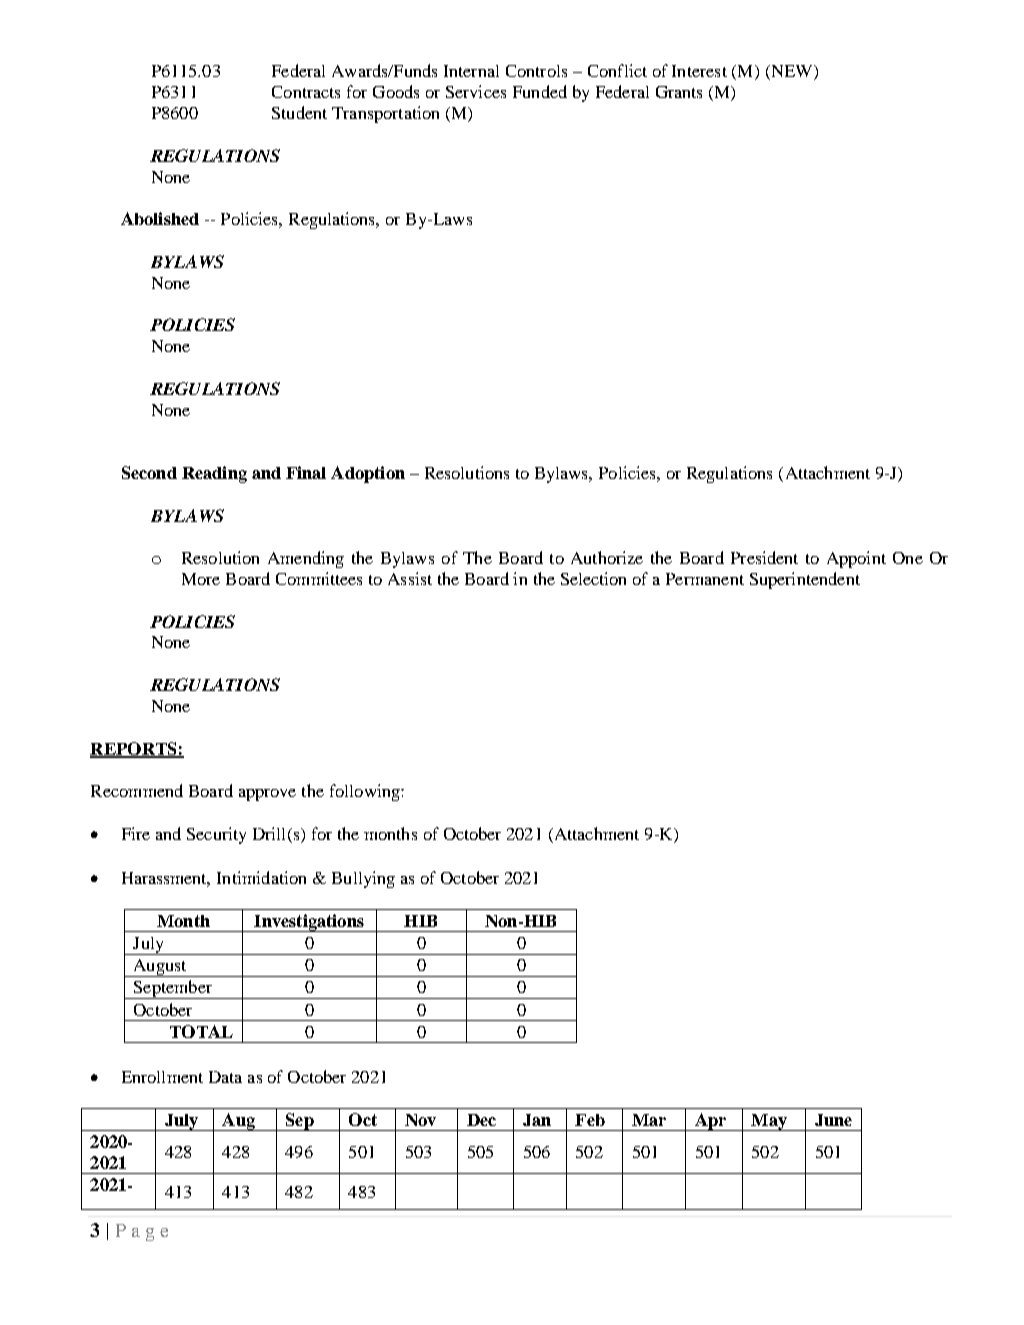 This document has height=1325, width=1024. What do you see at coordinates (225, 1077) in the document?
I see `Data` at bounding box center [225, 1077].
